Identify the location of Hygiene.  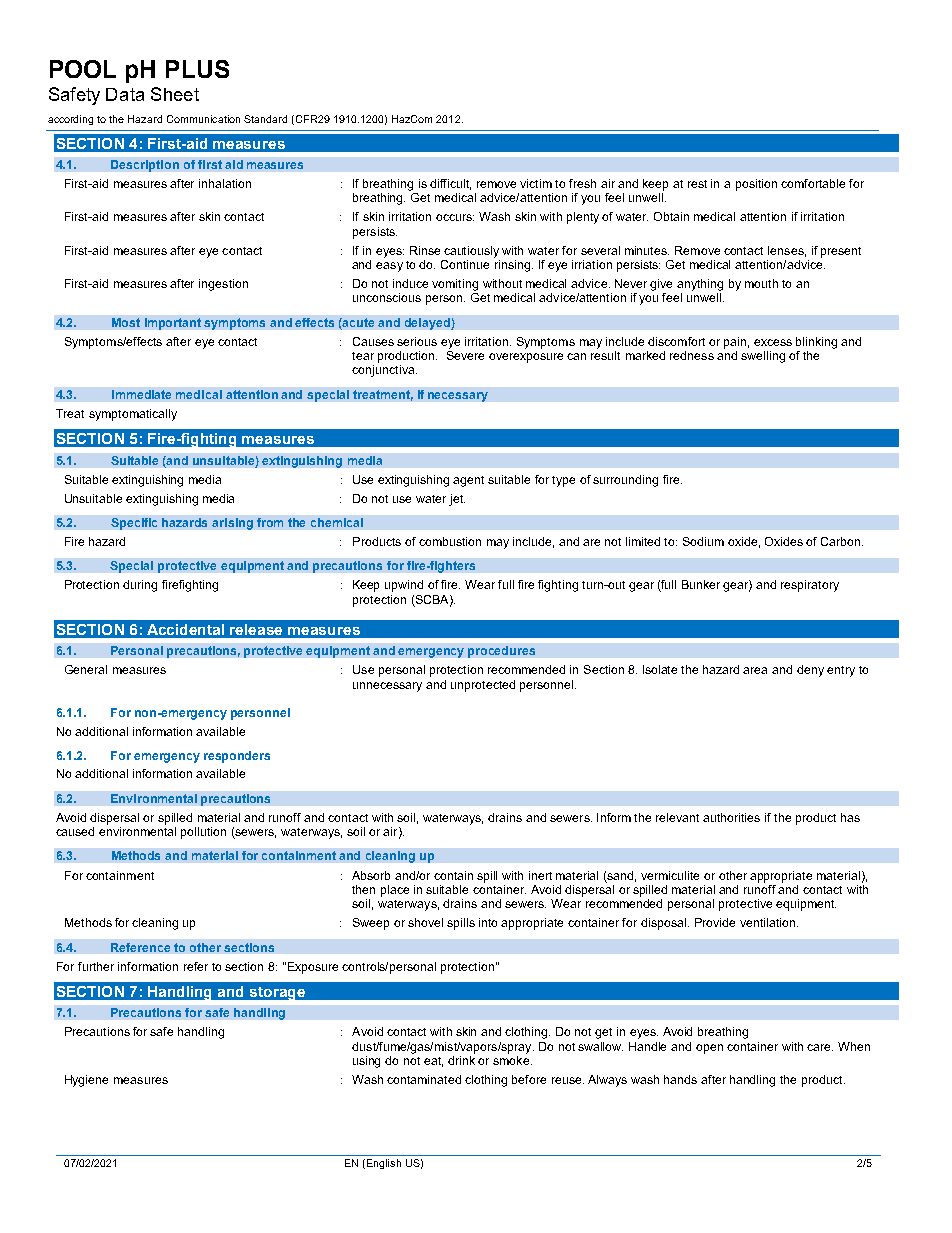
(86, 1081).
